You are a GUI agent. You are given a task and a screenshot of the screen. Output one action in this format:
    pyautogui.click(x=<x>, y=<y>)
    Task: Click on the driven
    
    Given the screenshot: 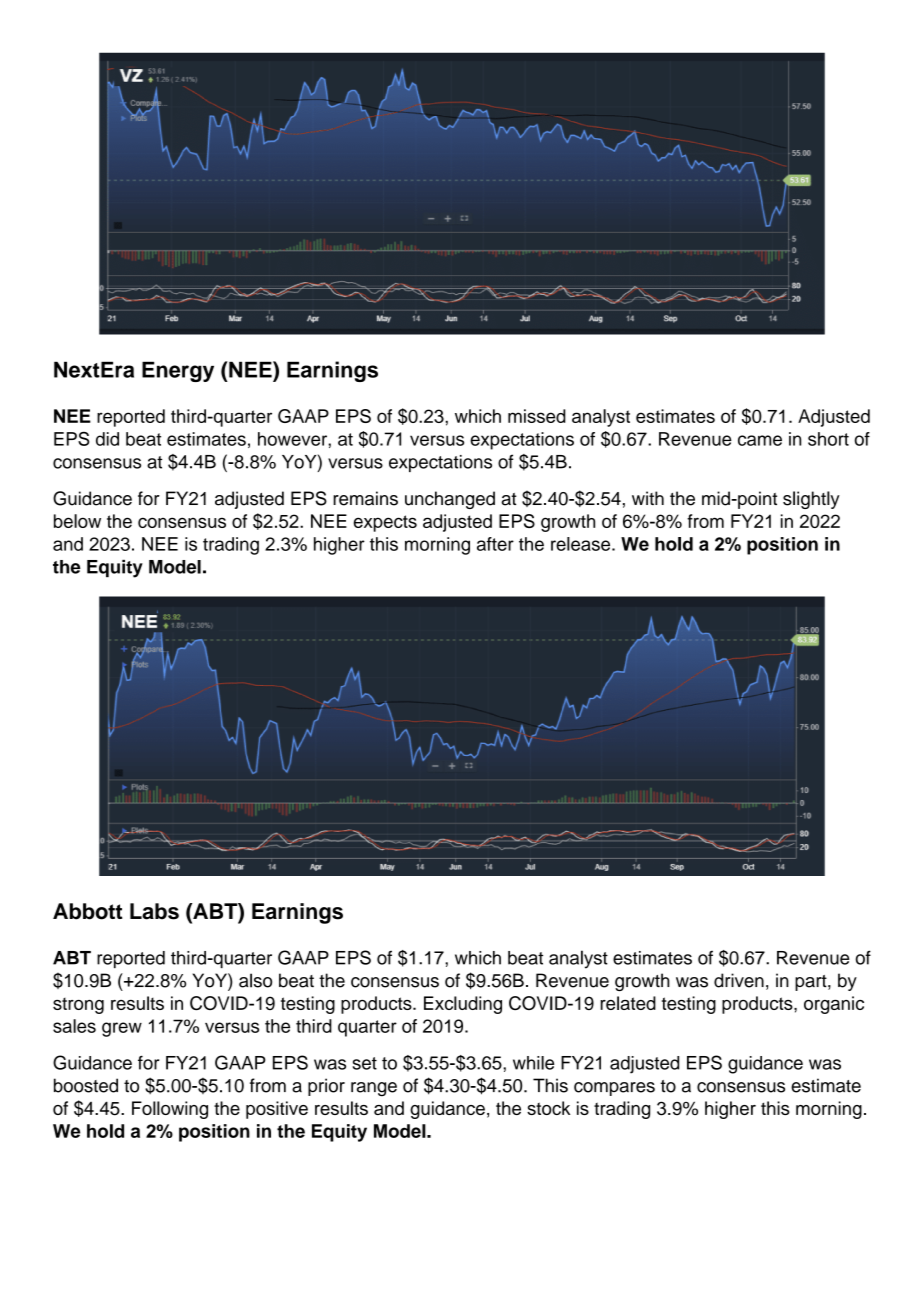 What is the action you would take?
    pyautogui.click(x=739, y=980)
